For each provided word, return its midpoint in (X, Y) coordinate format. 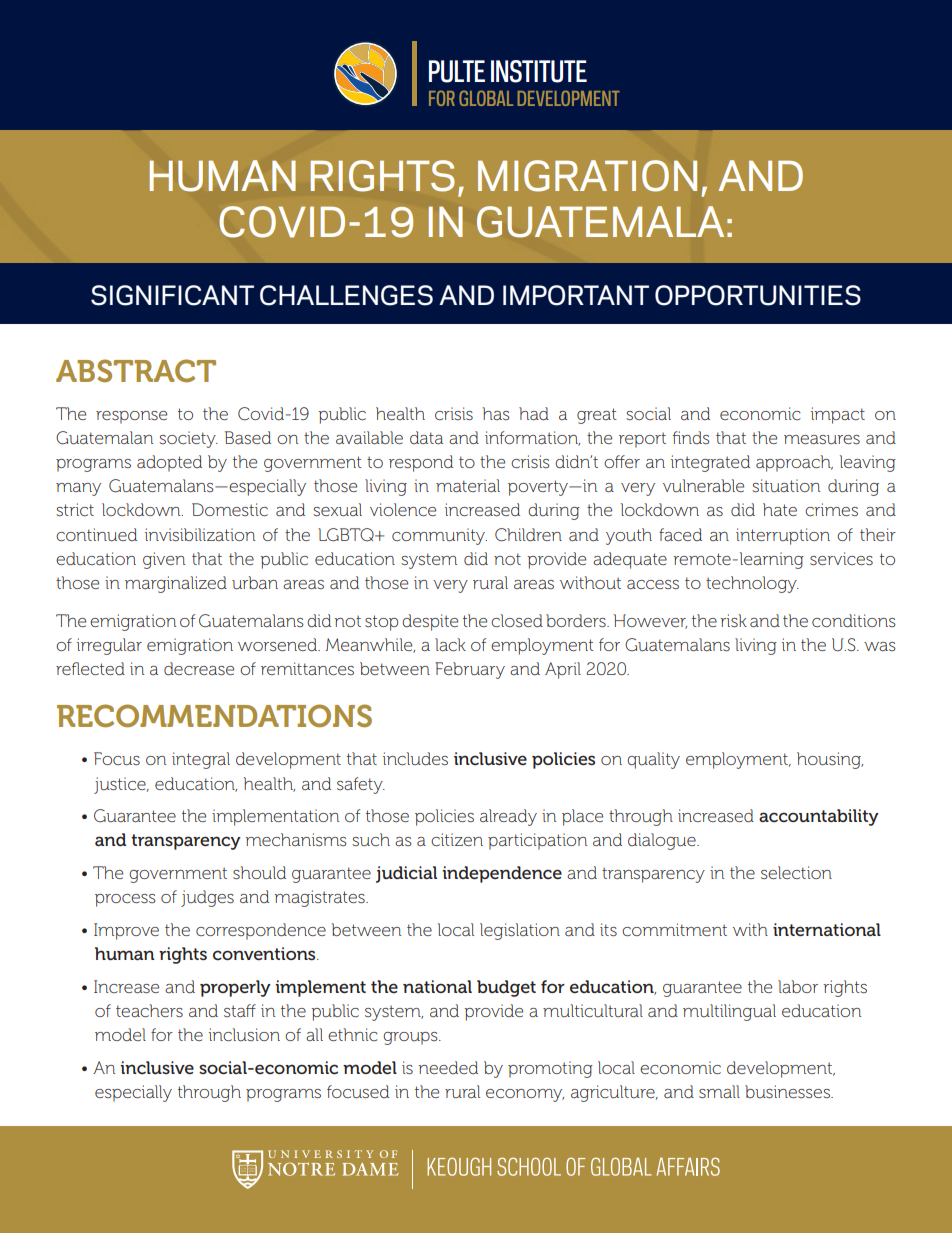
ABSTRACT (136, 371)
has (496, 413)
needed (448, 1067)
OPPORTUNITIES (758, 295)
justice (121, 785)
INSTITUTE (539, 71)
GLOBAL (486, 98)
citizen (457, 839)
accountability (819, 817)
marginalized (176, 584)
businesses (788, 1091)
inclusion (244, 1034)
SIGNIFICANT (172, 295)
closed (517, 620)
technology (752, 584)
